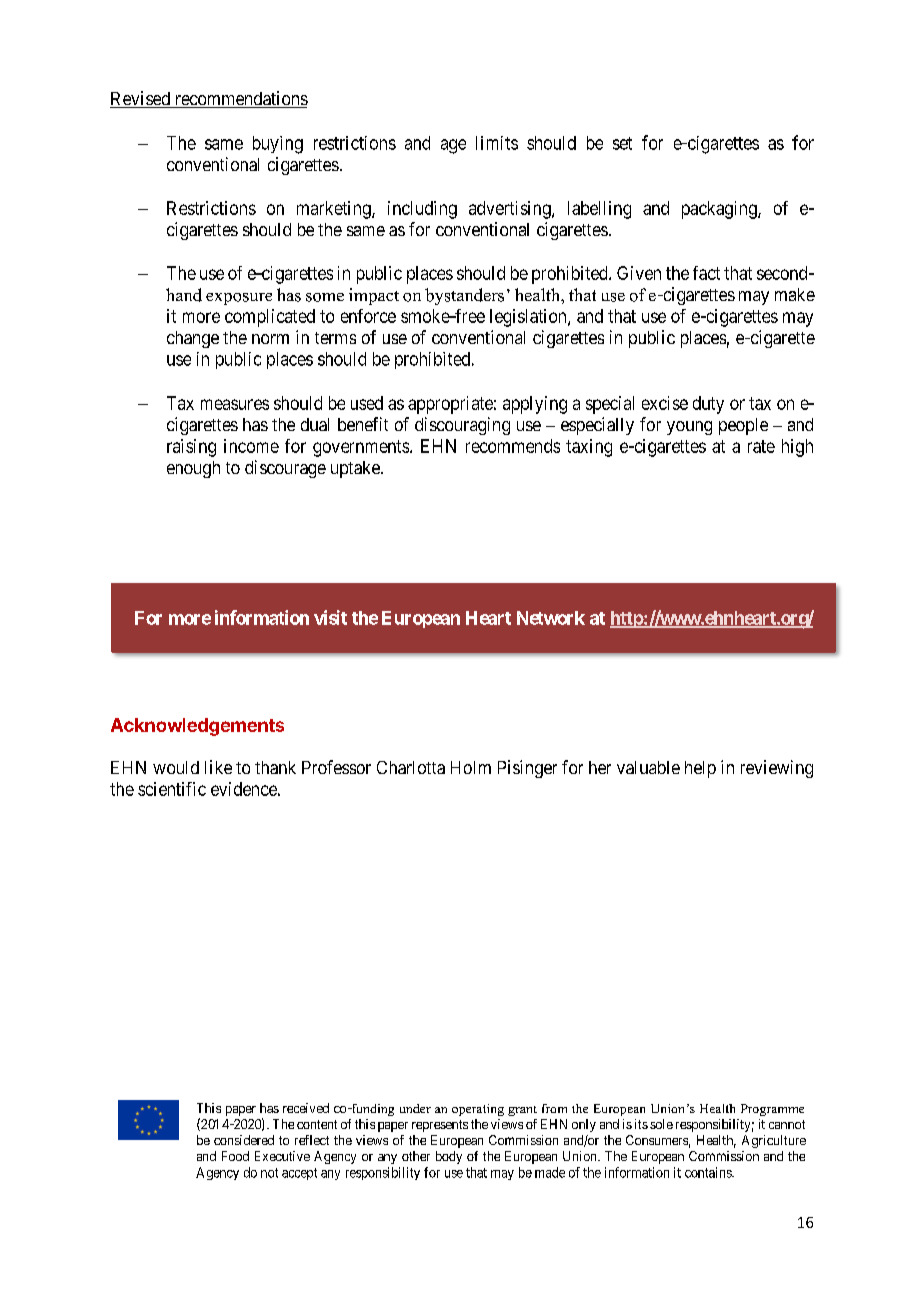 The image size is (924, 1308). I want to click on Acknowledgements, so click(197, 727).
